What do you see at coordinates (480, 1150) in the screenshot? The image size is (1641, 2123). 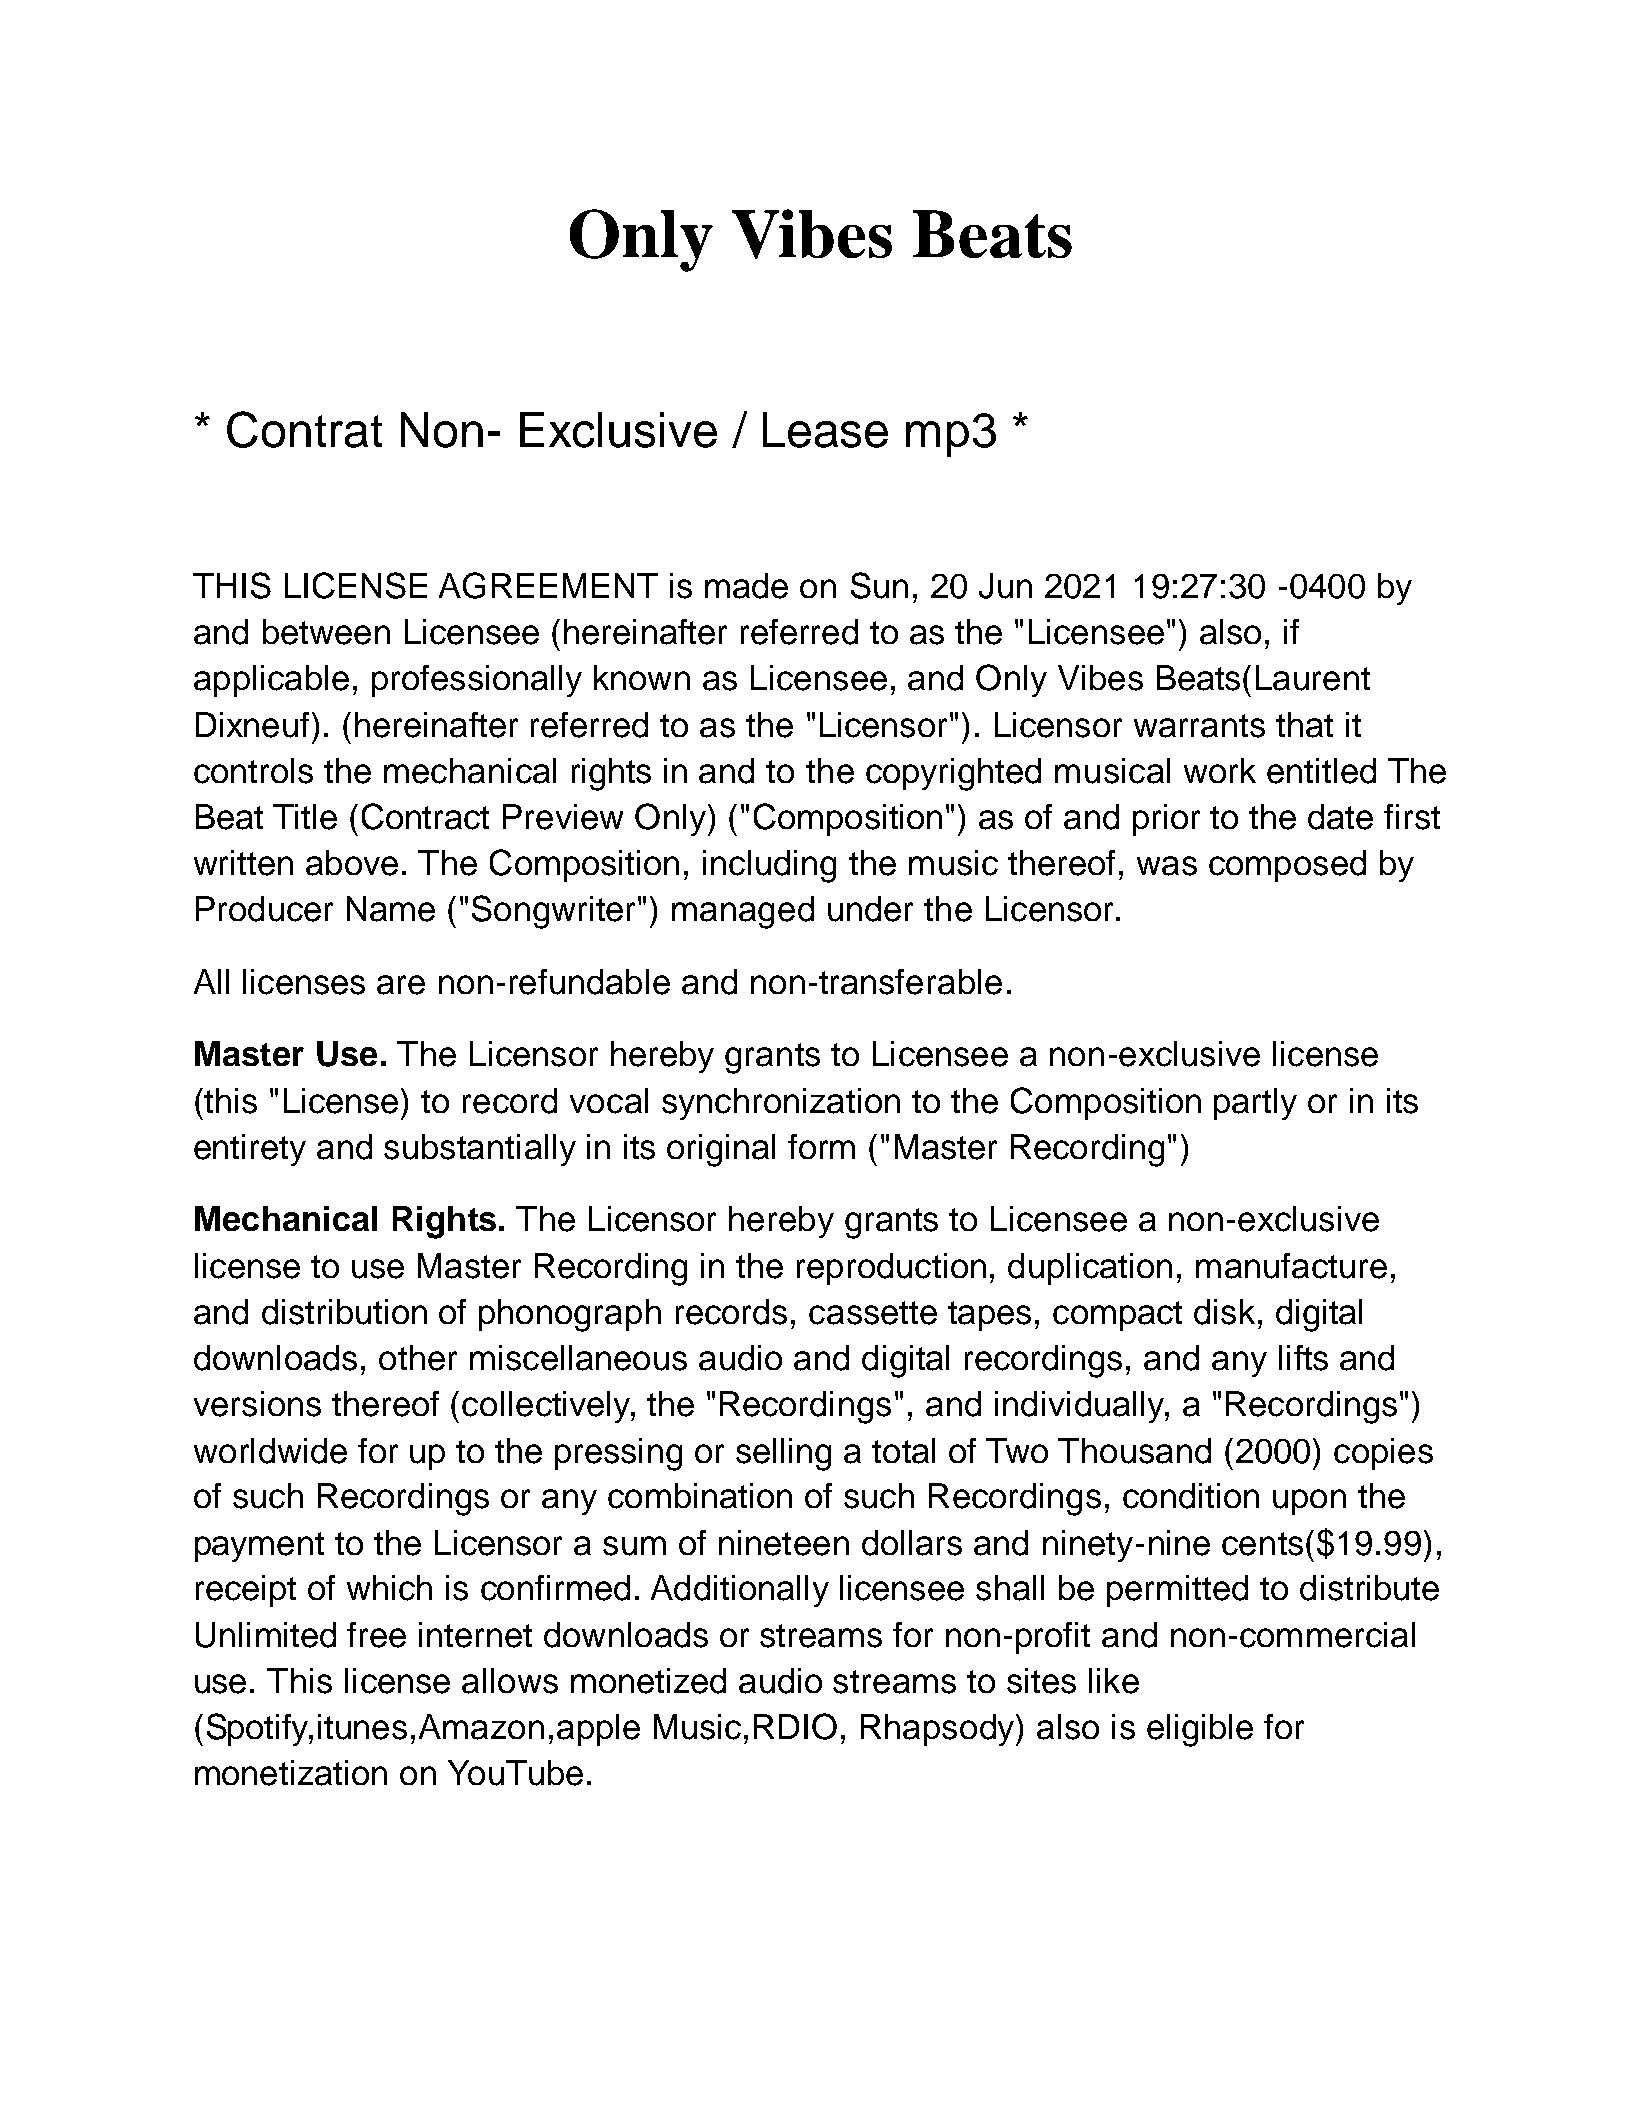 I see `substantially` at bounding box center [480, 1150].
